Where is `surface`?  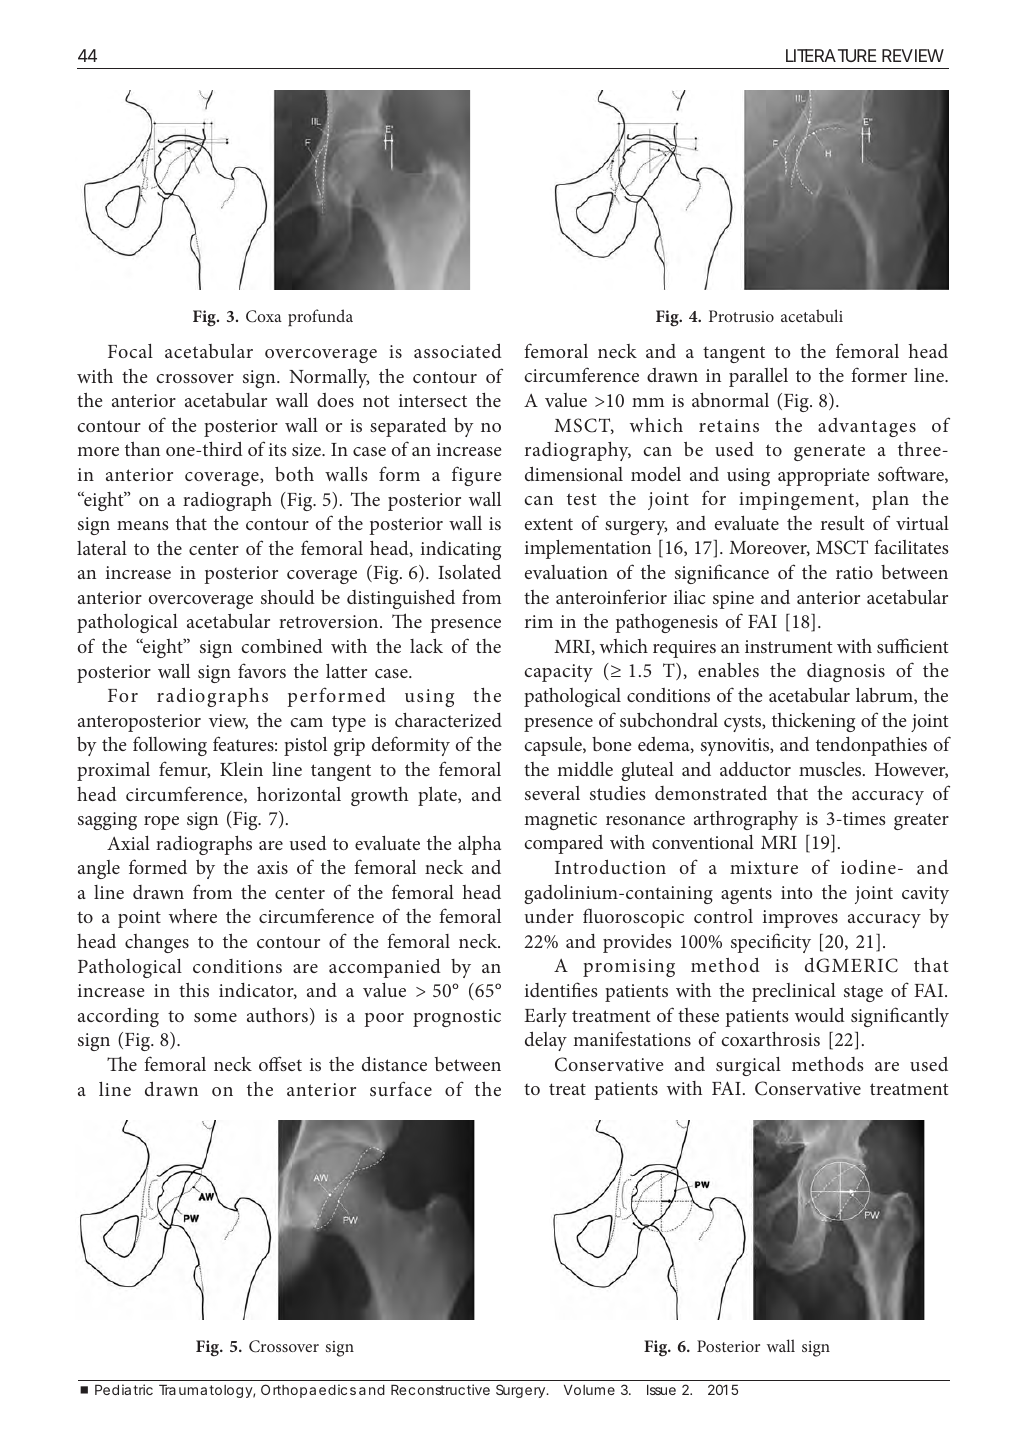 surface is located at coordinates (401, 1088).
